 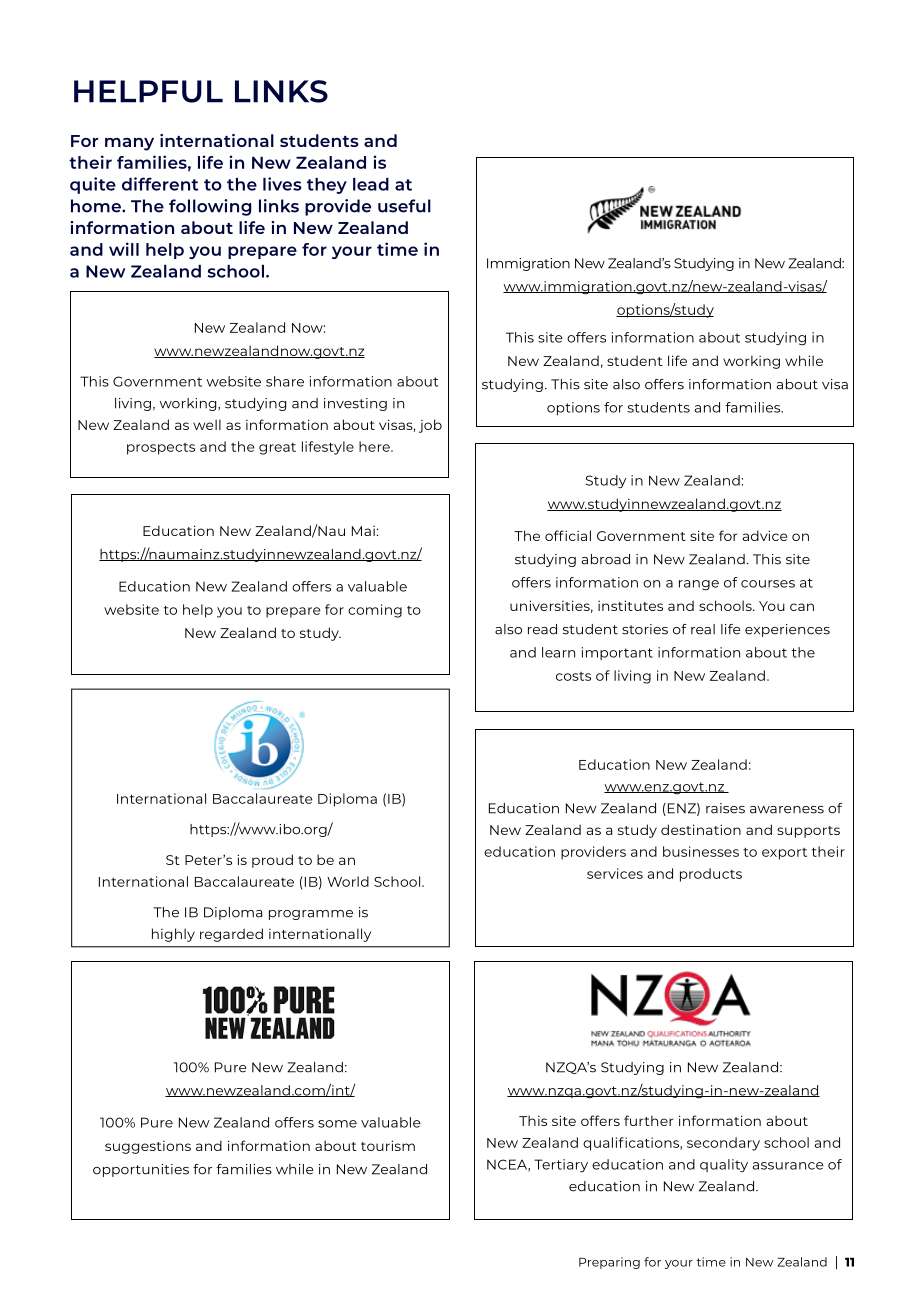 What do you see at coordinates (272, 861) in the image?
I see `proud` at bounding box center [272, 861].
